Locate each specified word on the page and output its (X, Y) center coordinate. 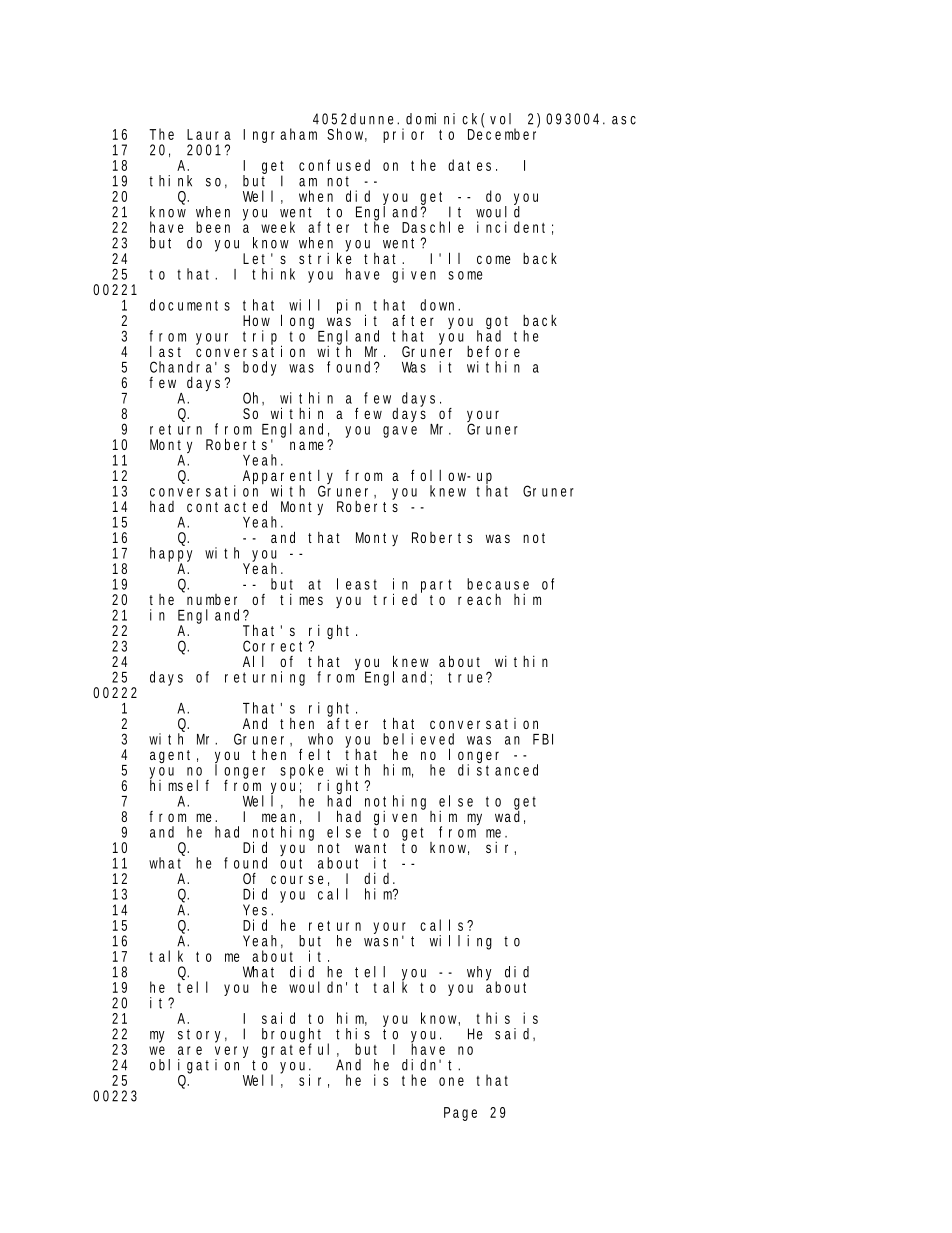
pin (351, 307)
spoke (305, 772)
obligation (197, 1066)
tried (397, 598)
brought (295, 1036)
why (482, 974)
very (234, 1053)
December (503, 133)
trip (262, 338)
